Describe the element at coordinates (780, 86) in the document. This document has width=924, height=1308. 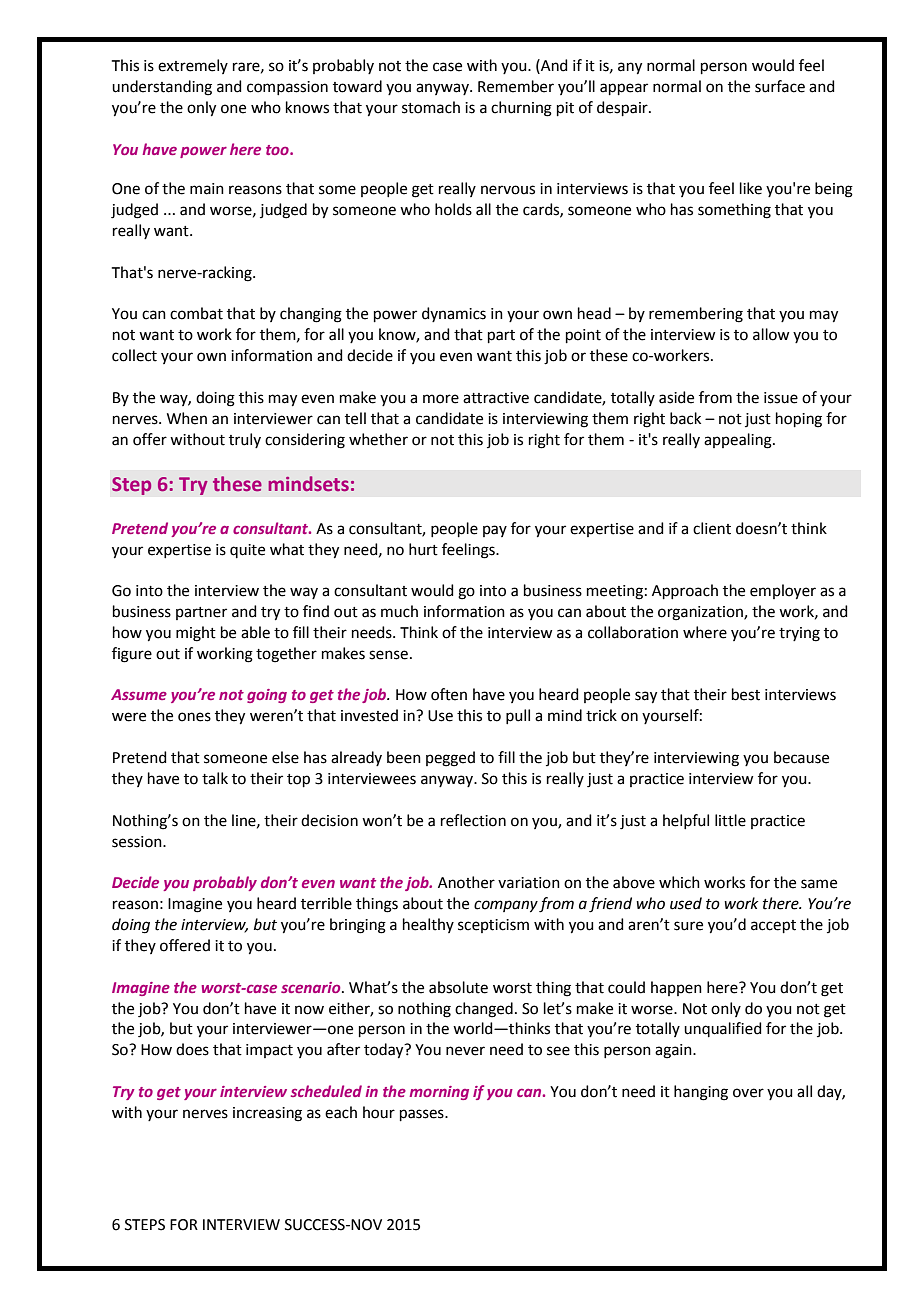
I see `surface` at that location.
